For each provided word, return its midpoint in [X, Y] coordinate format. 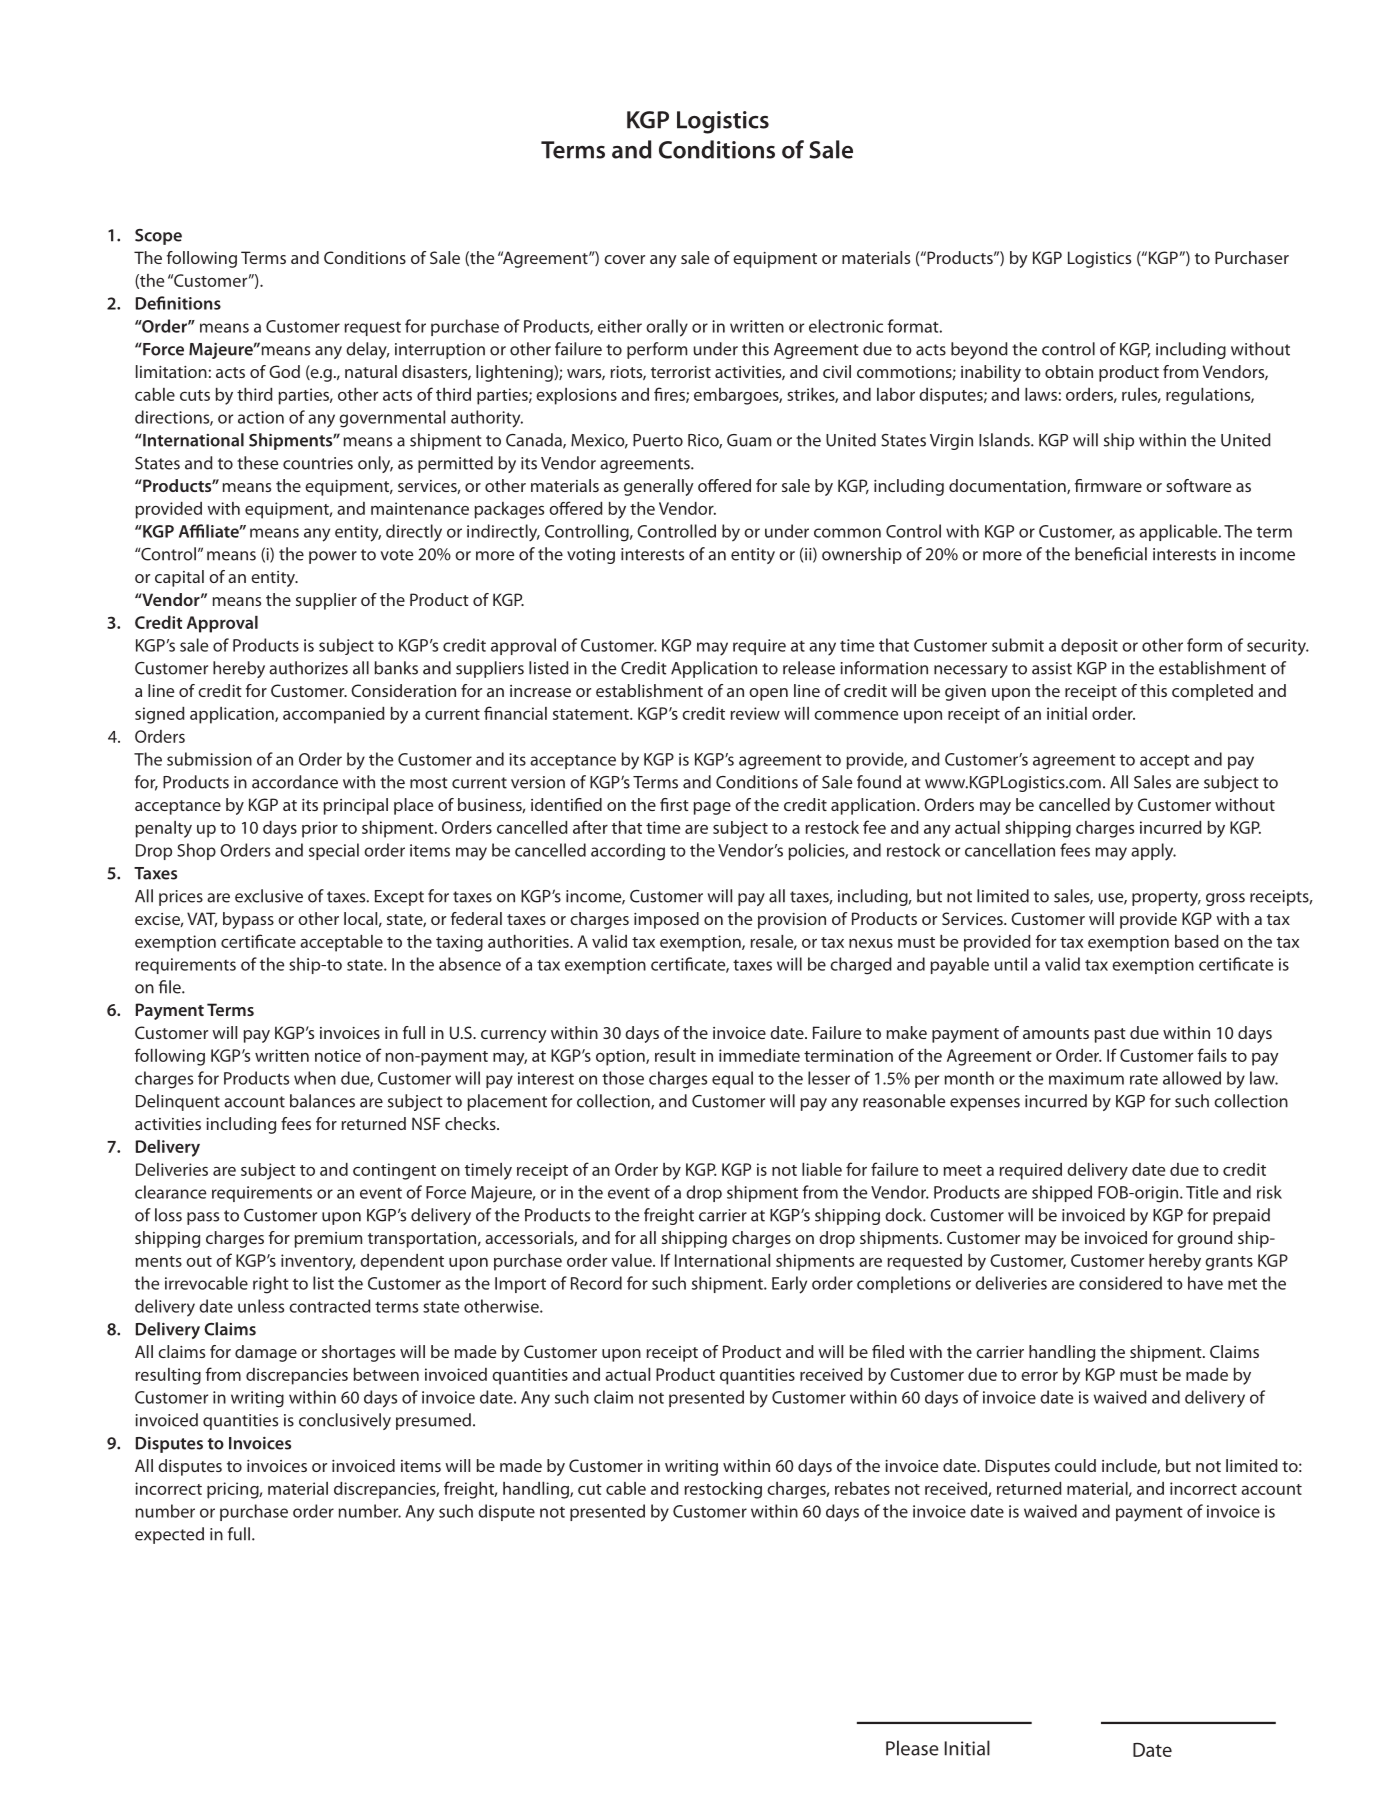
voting [591, 556]
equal [732, 1079]
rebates [862, 1488]
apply [1153, 852]
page [712, 808]
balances [322, 1101]
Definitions [178, 303]
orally [667, 328]
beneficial [1111, 554]
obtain [1069, 371]
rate [1144, 1079]
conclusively [345, 1421]
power [333, 557]
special [334, 851]
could [1075, 1465]
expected [169, 1535]
